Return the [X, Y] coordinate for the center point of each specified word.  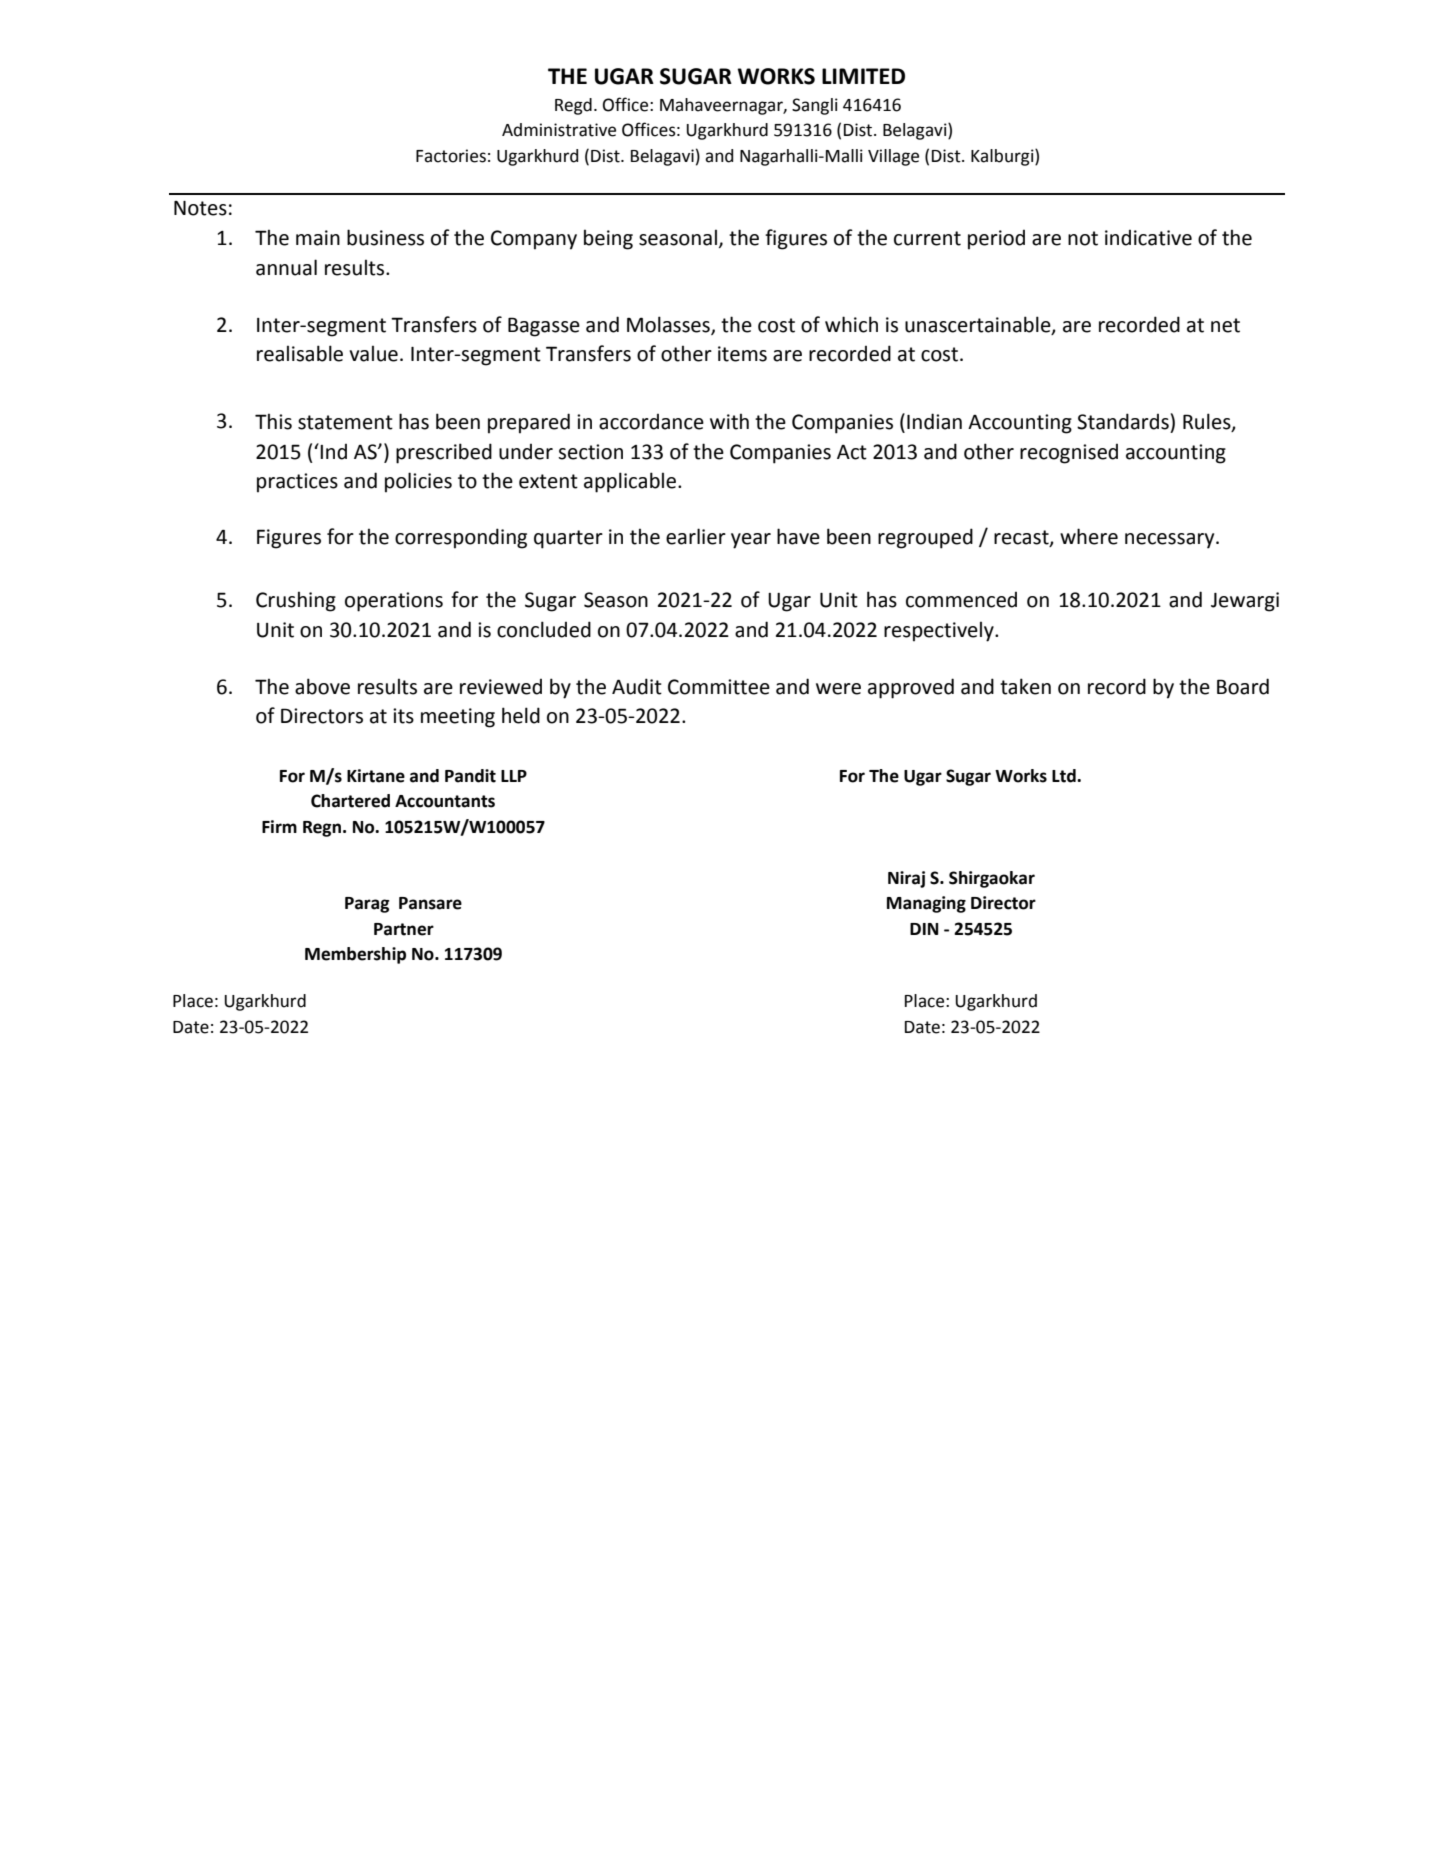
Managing [926, 904]
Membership [355, 955]
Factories [451, 156]
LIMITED [863, 76]
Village [893, 157]
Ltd [1065, 776]
